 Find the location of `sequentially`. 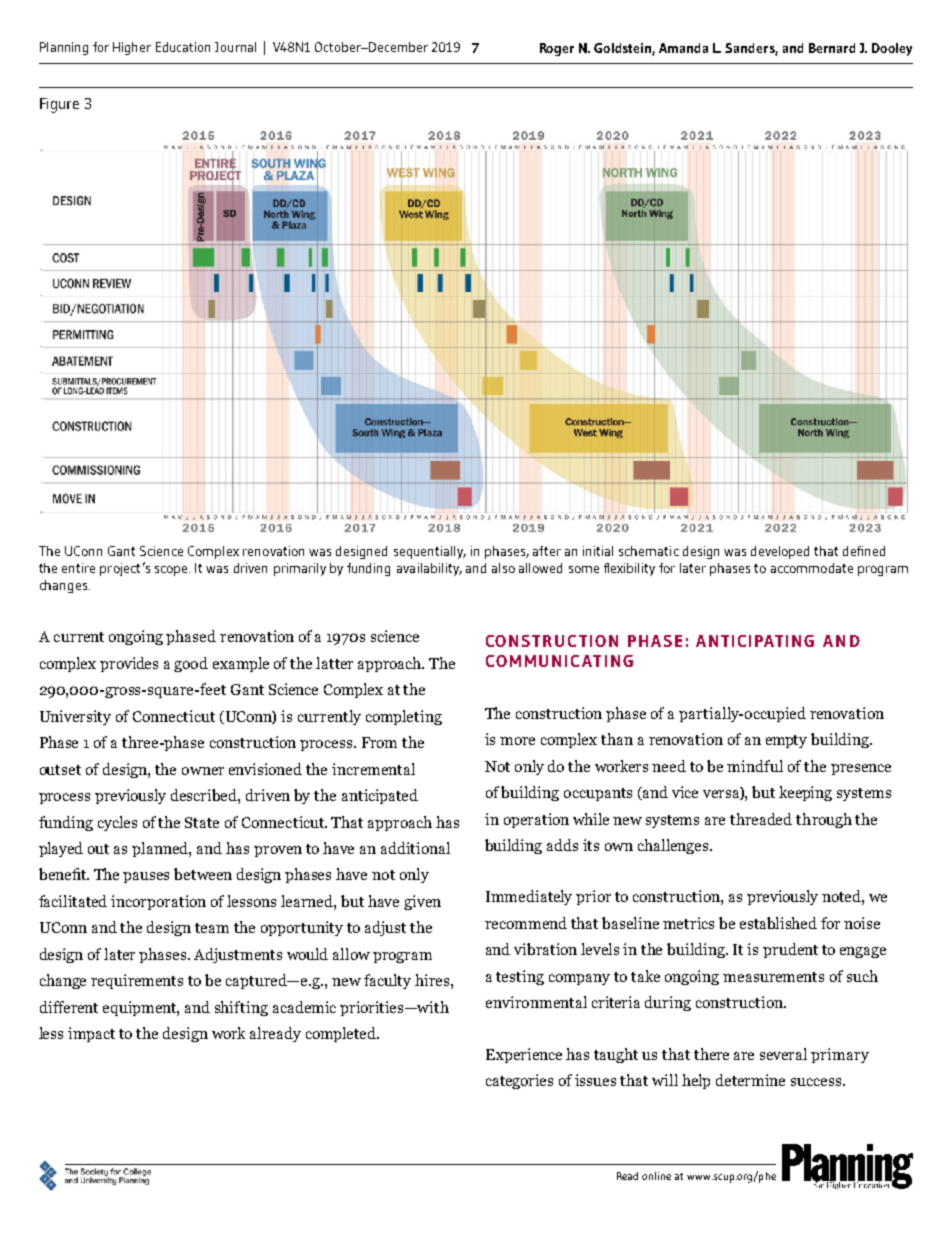

sequentially is located at coordinates (430, 552).
